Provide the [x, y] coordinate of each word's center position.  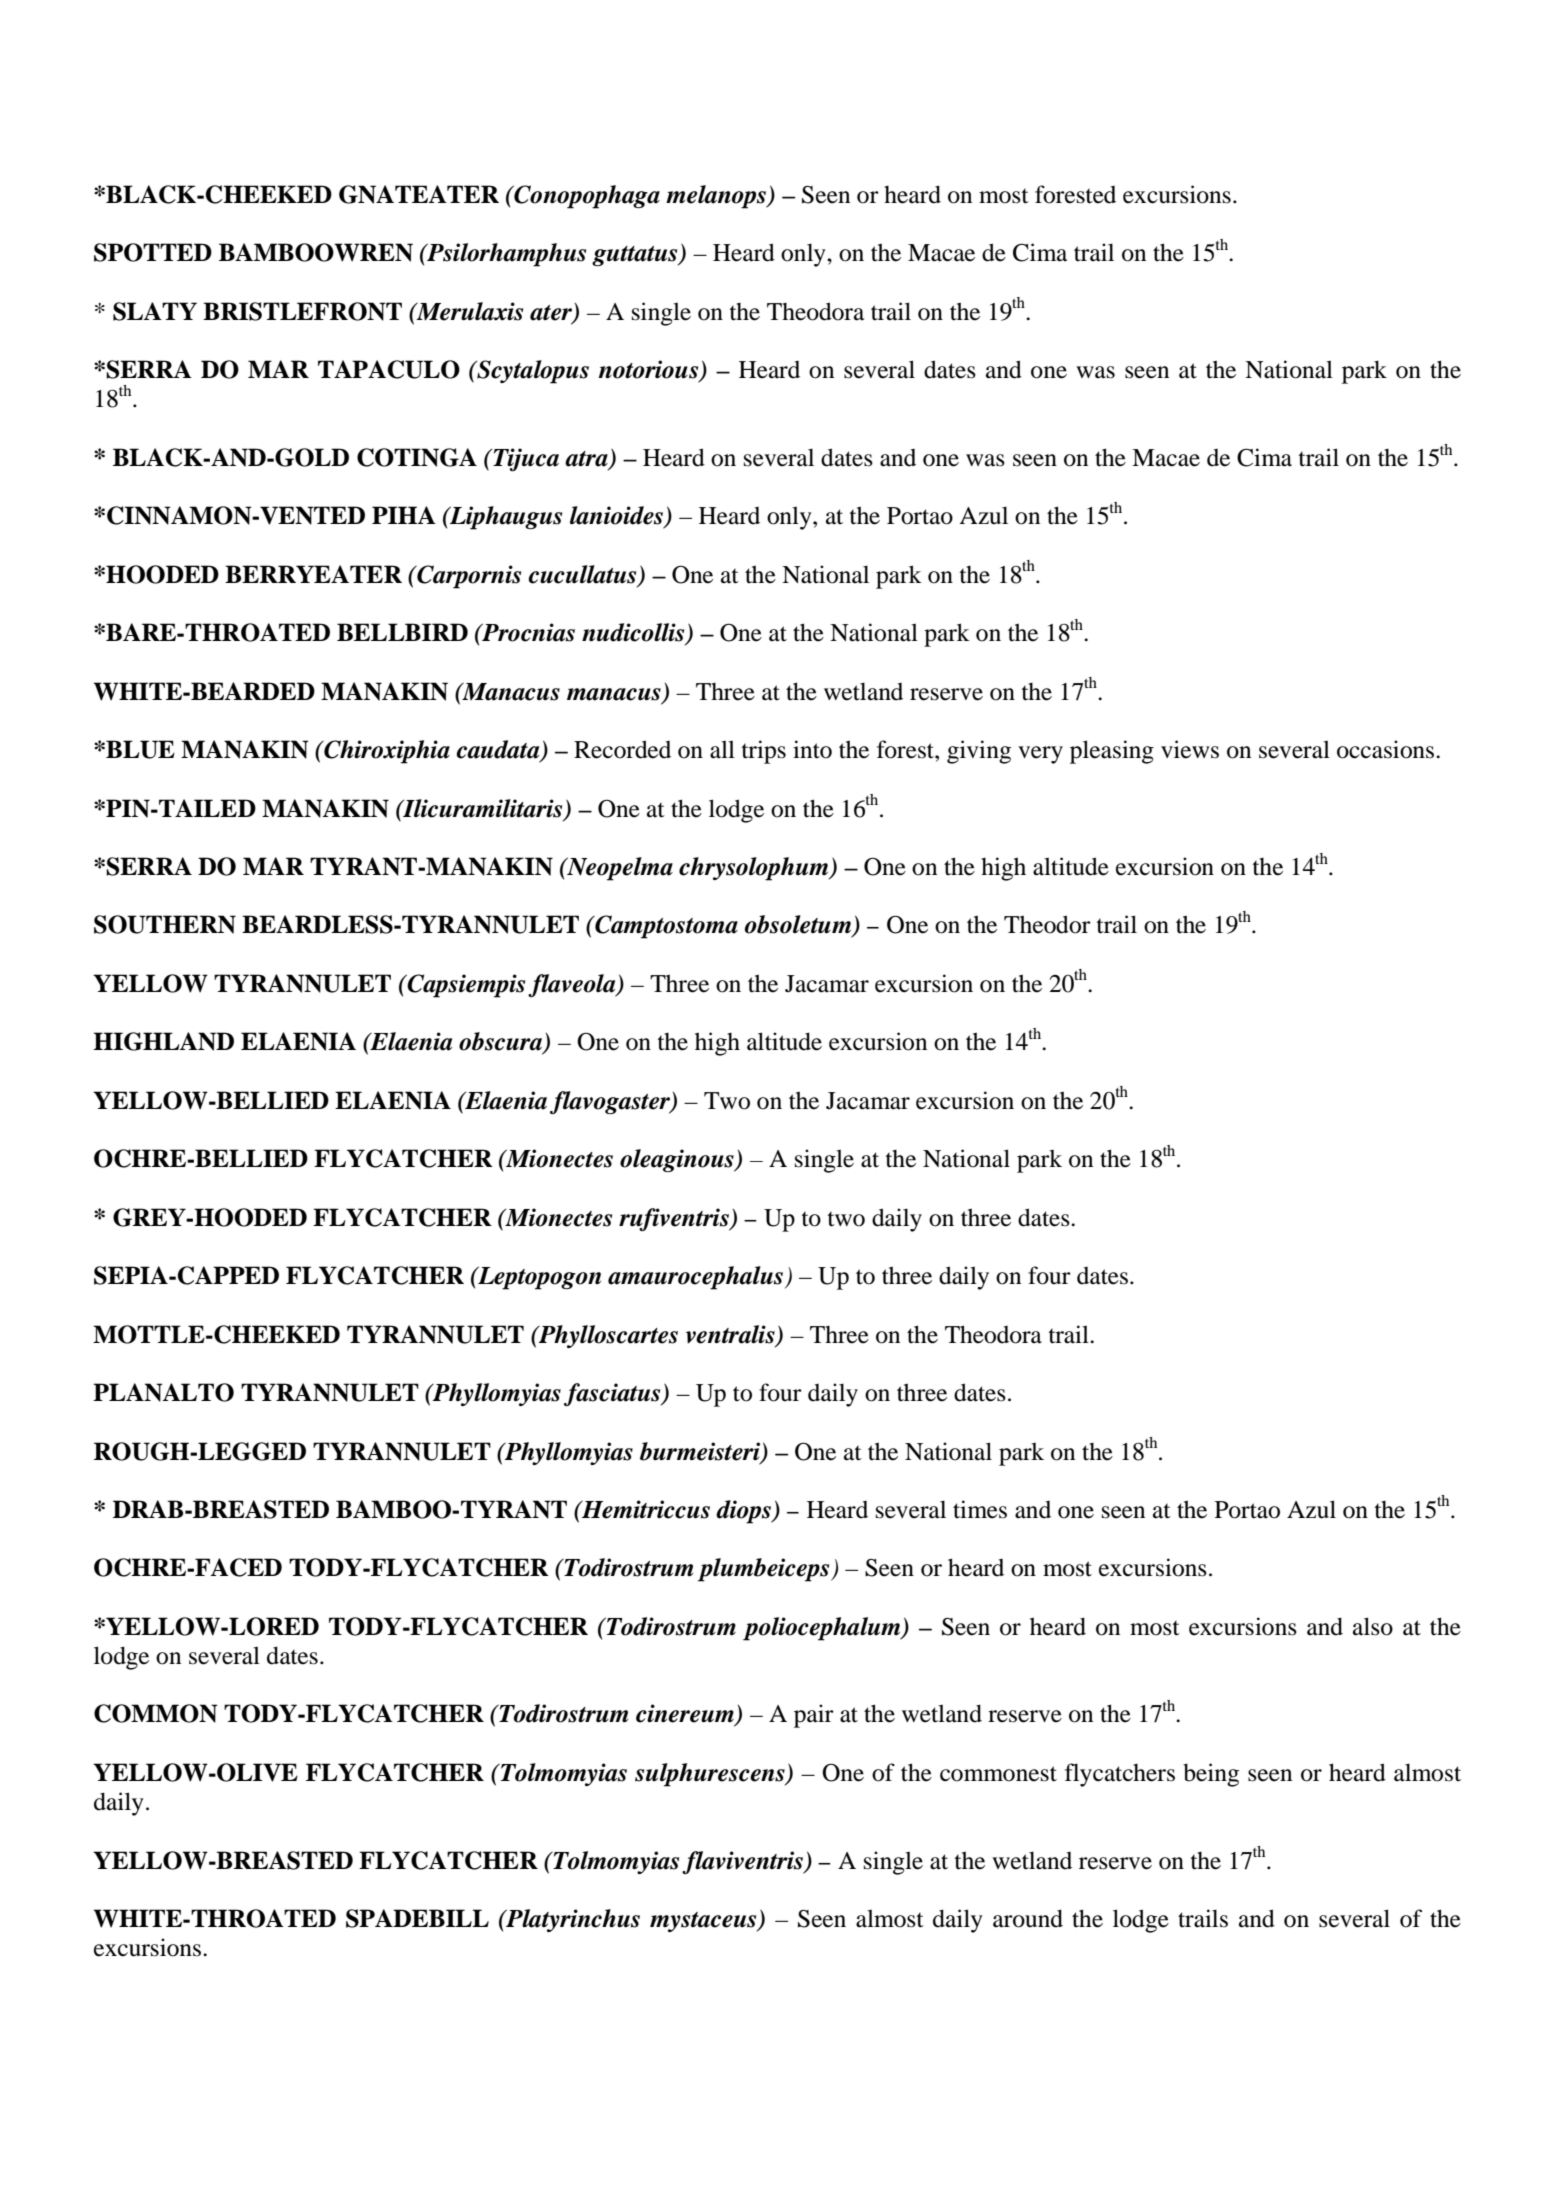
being [1211, 1775]
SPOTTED [153, 252]
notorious [650, 370]
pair [814, 1716]
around [1028, 1918]
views [1190, 749]
